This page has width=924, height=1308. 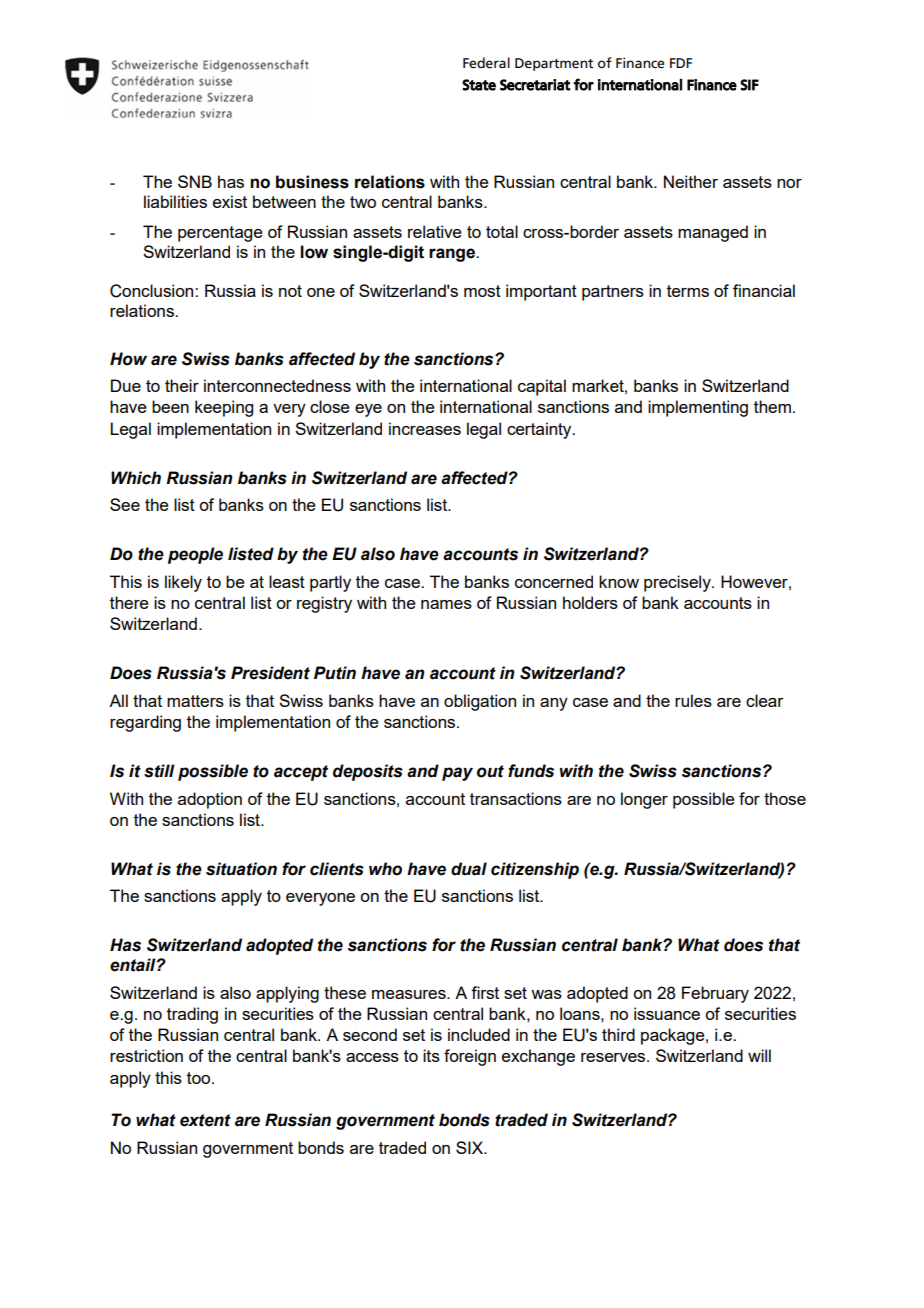 I want to click on liabilities, so click(x=175, y=201).
